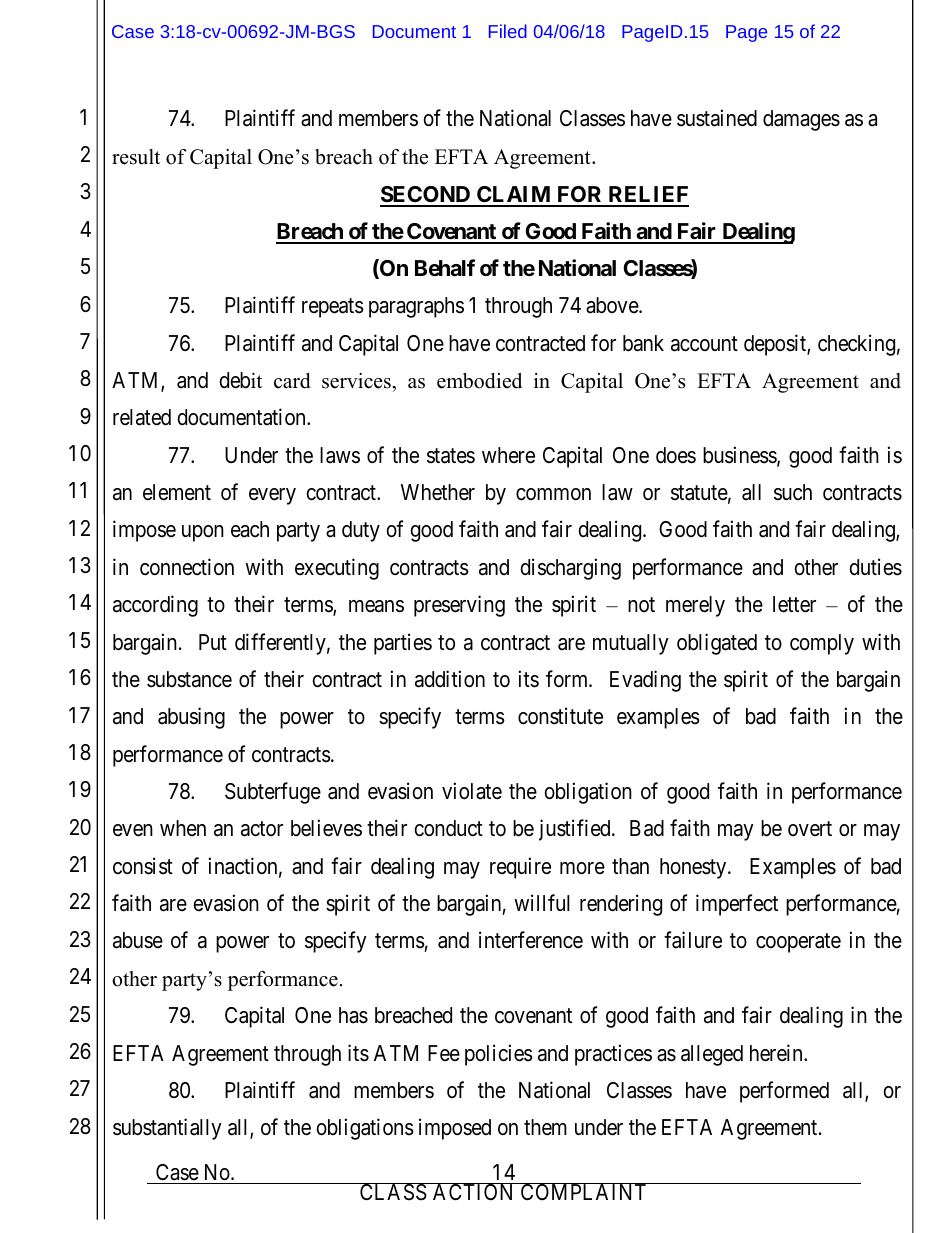 This screenshot has height=1233, width=952. I want to click on substantially, so click(167, 1129).
